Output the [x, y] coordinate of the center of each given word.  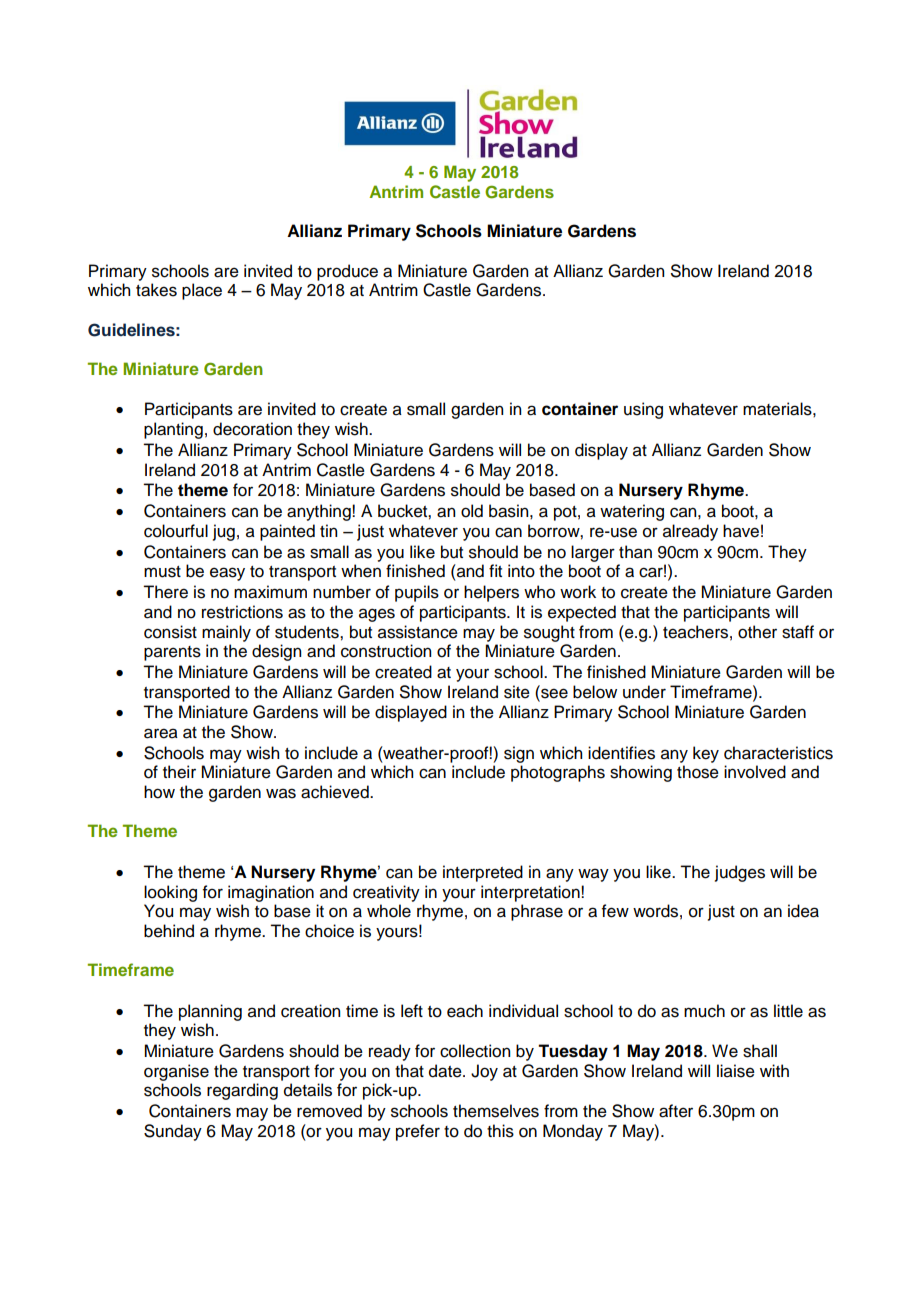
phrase [537, 912]
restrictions [242, 612]
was [281, 793]
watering [632, 512]
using [643, 410]
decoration [252, 429]
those [698, 772]
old [472, 511]
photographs [558, 773]
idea [803, 911]
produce [347, 272]
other [757, 632]
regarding [242, 1091]
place [202, 291]
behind [169, 931]
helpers [491, 593]
